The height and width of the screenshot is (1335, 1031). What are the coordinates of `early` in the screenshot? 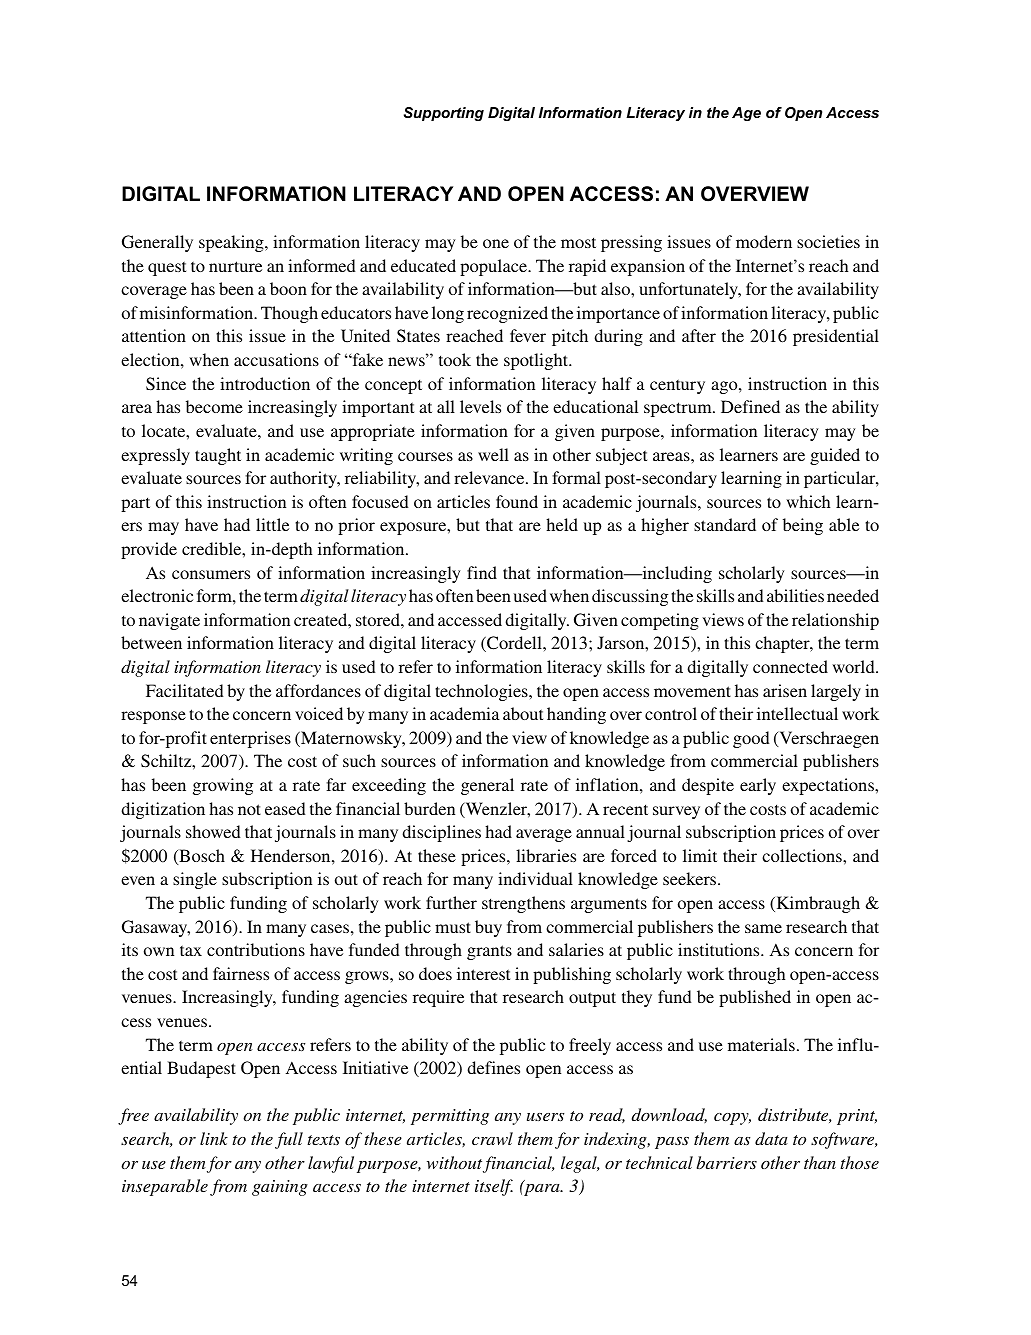 It's located at (758, 786).
